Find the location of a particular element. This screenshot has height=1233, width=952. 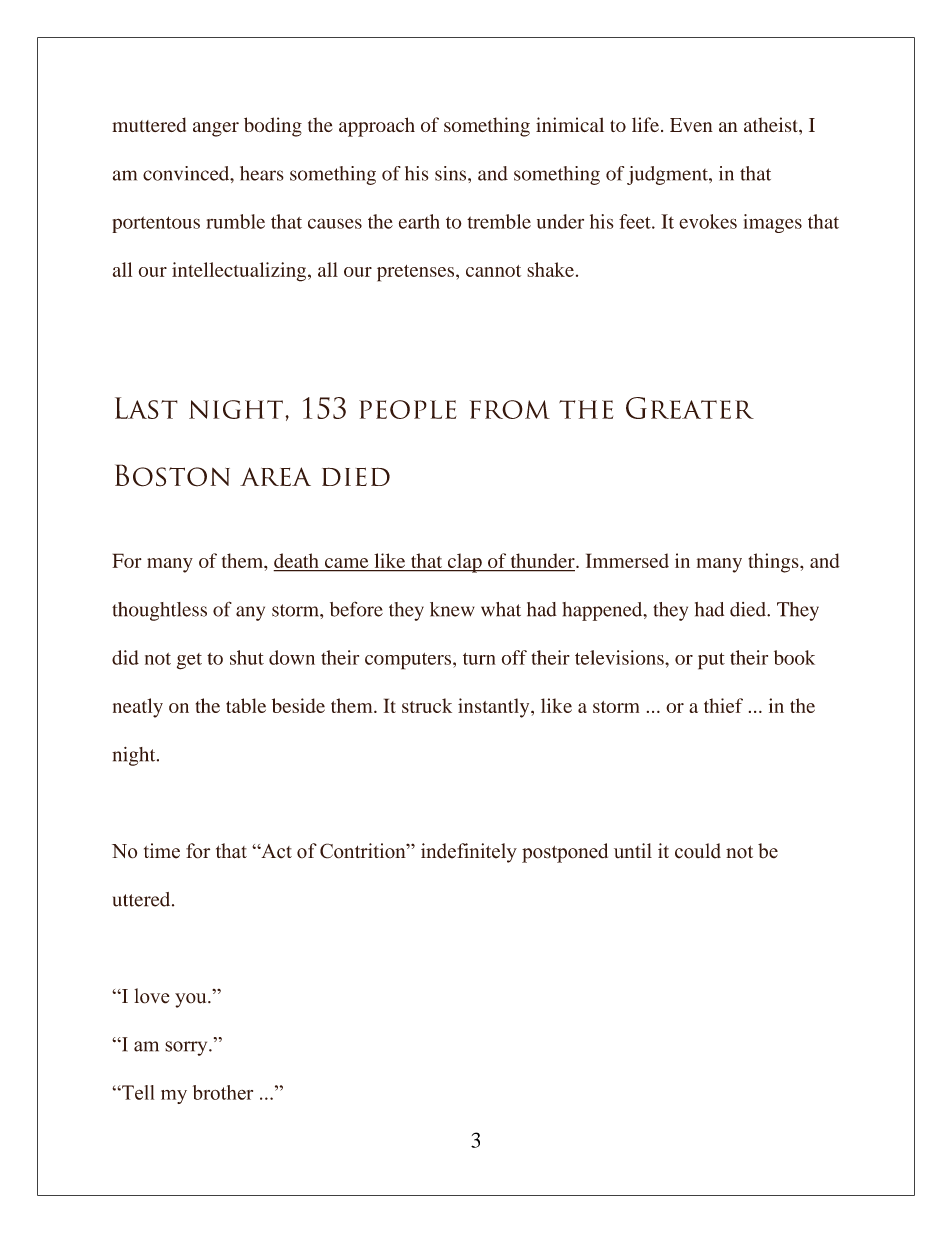

sins is located at coordinates (452, 173).
